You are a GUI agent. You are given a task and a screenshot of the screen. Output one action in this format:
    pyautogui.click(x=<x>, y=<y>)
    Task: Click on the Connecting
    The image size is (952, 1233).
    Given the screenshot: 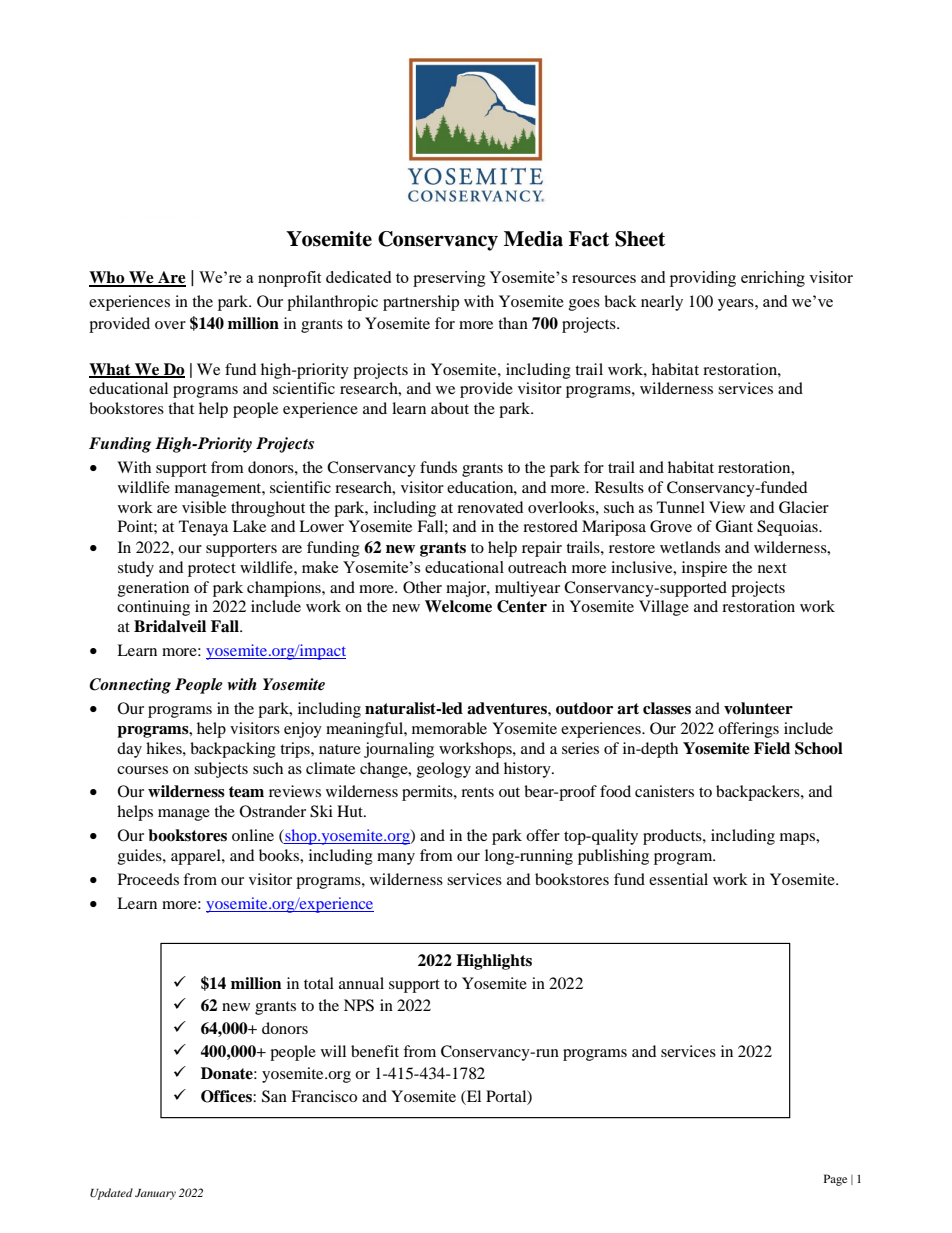 What is the action you would take?
    pyautogui.click(x=130, y=686)
